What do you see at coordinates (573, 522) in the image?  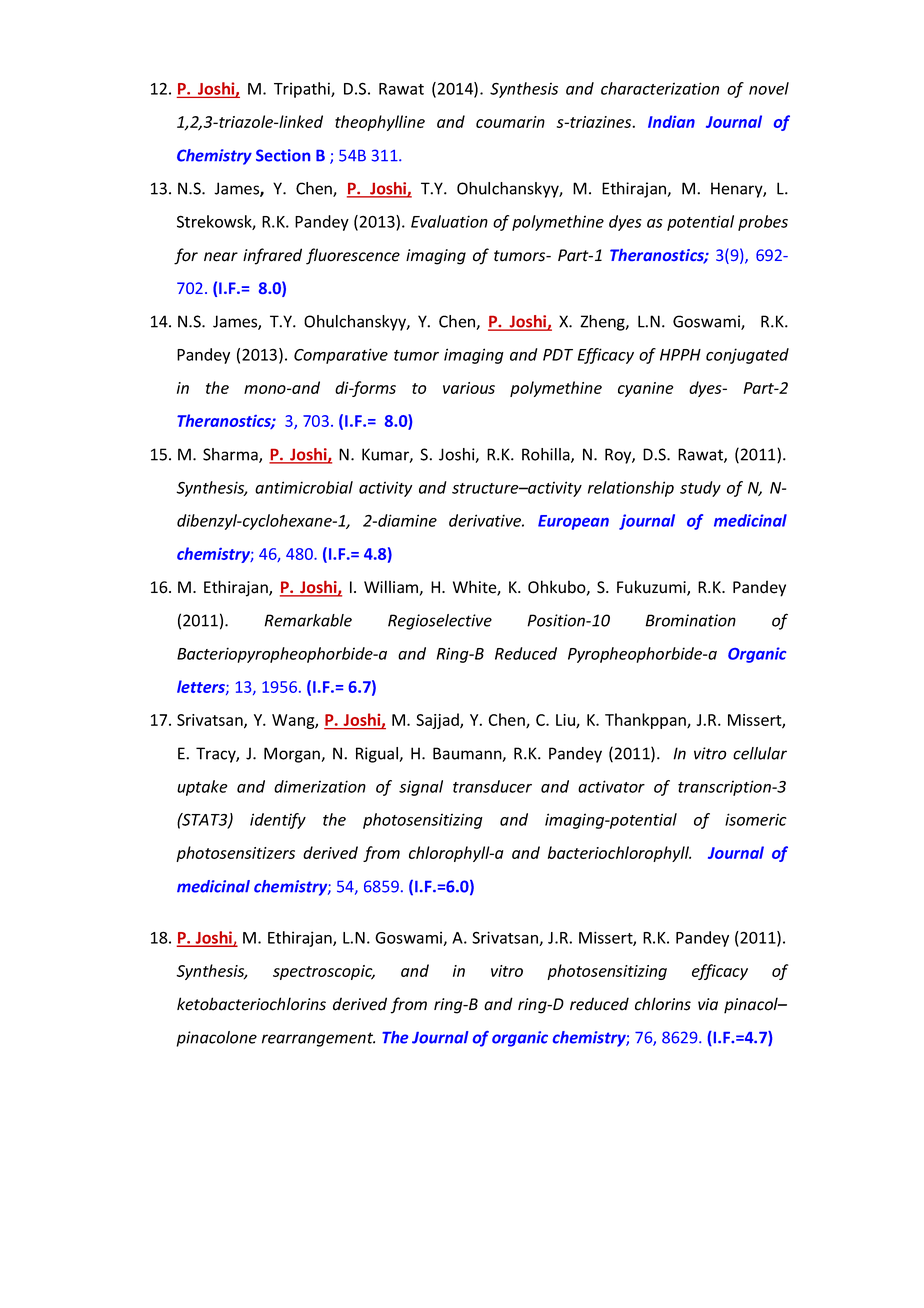 I see `European` at bounding box center [573, 522].
